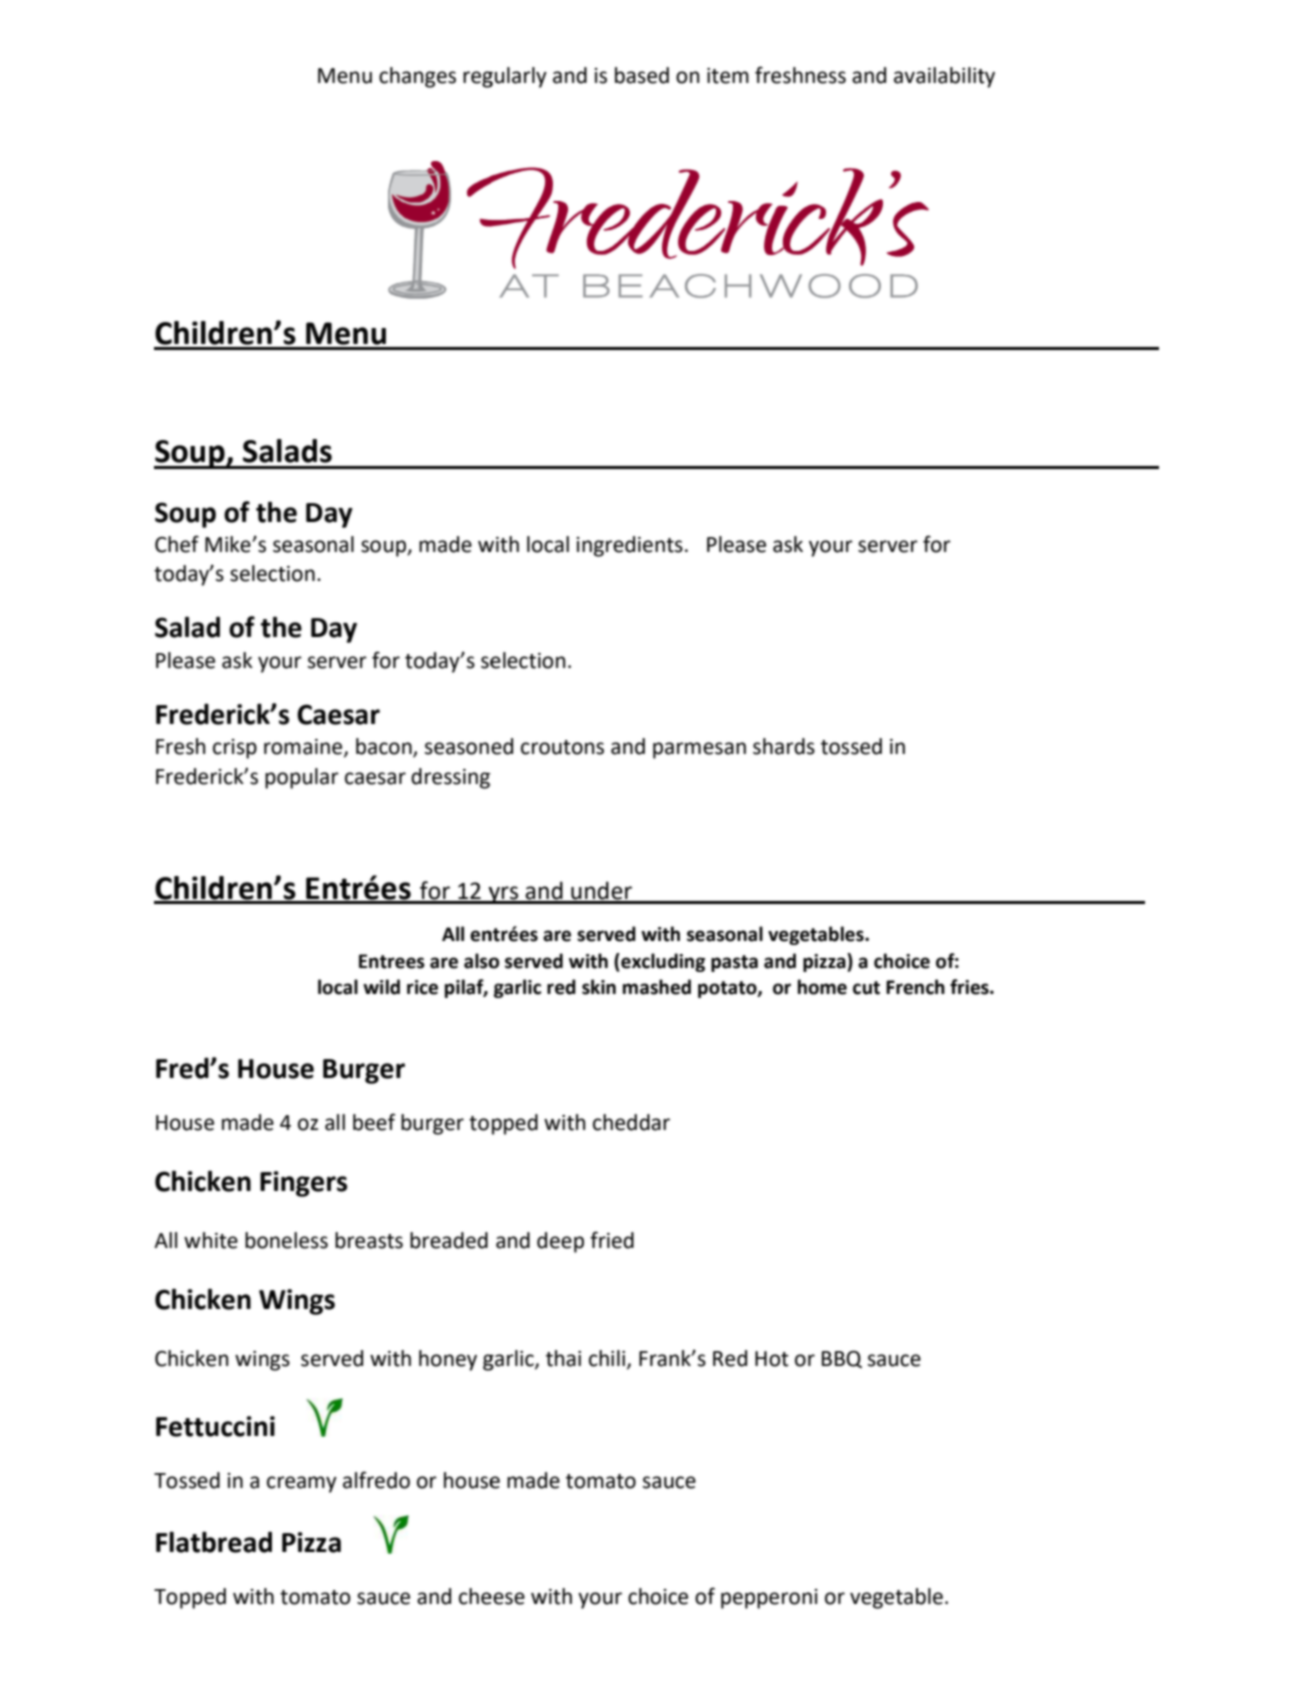  I want to click on Fingers, so click(303, 1184).
